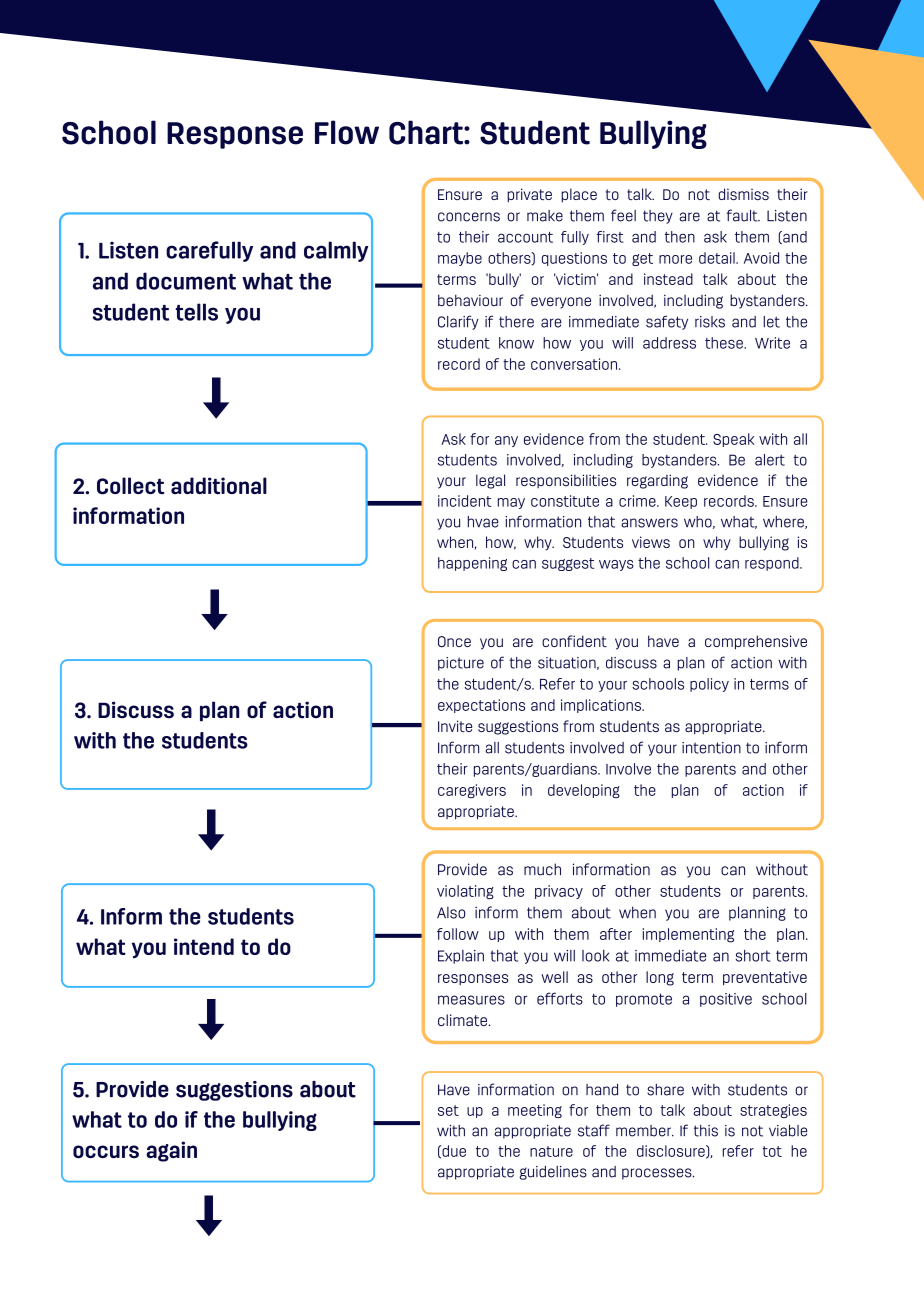 This page has height=1308, width=924. What do you see at coordinates (472, 791) in the page?
I see `caregivers` at bounding box center [472, 791].
